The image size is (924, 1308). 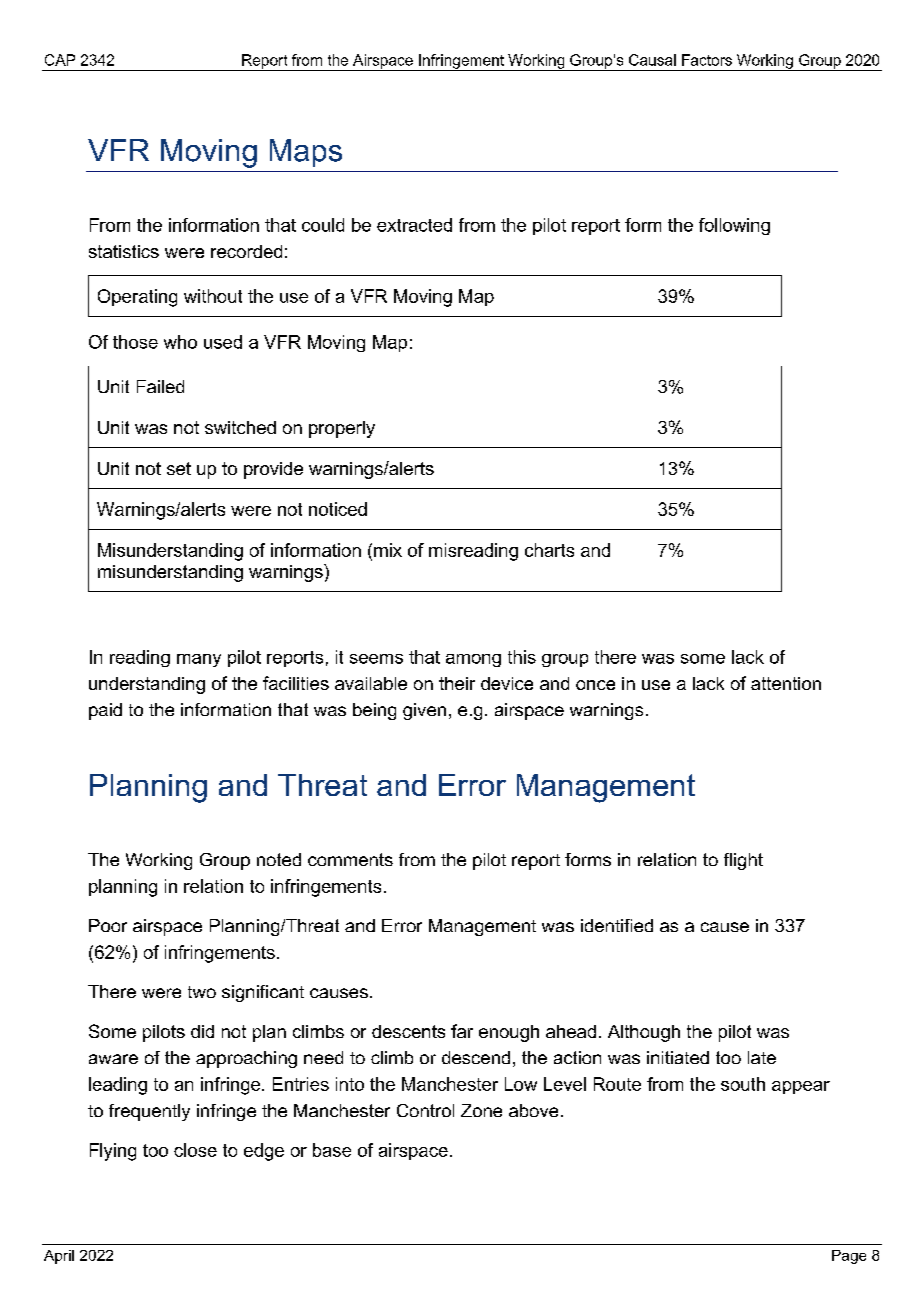 I want to click on Poor, so click(x=108, y=925).
